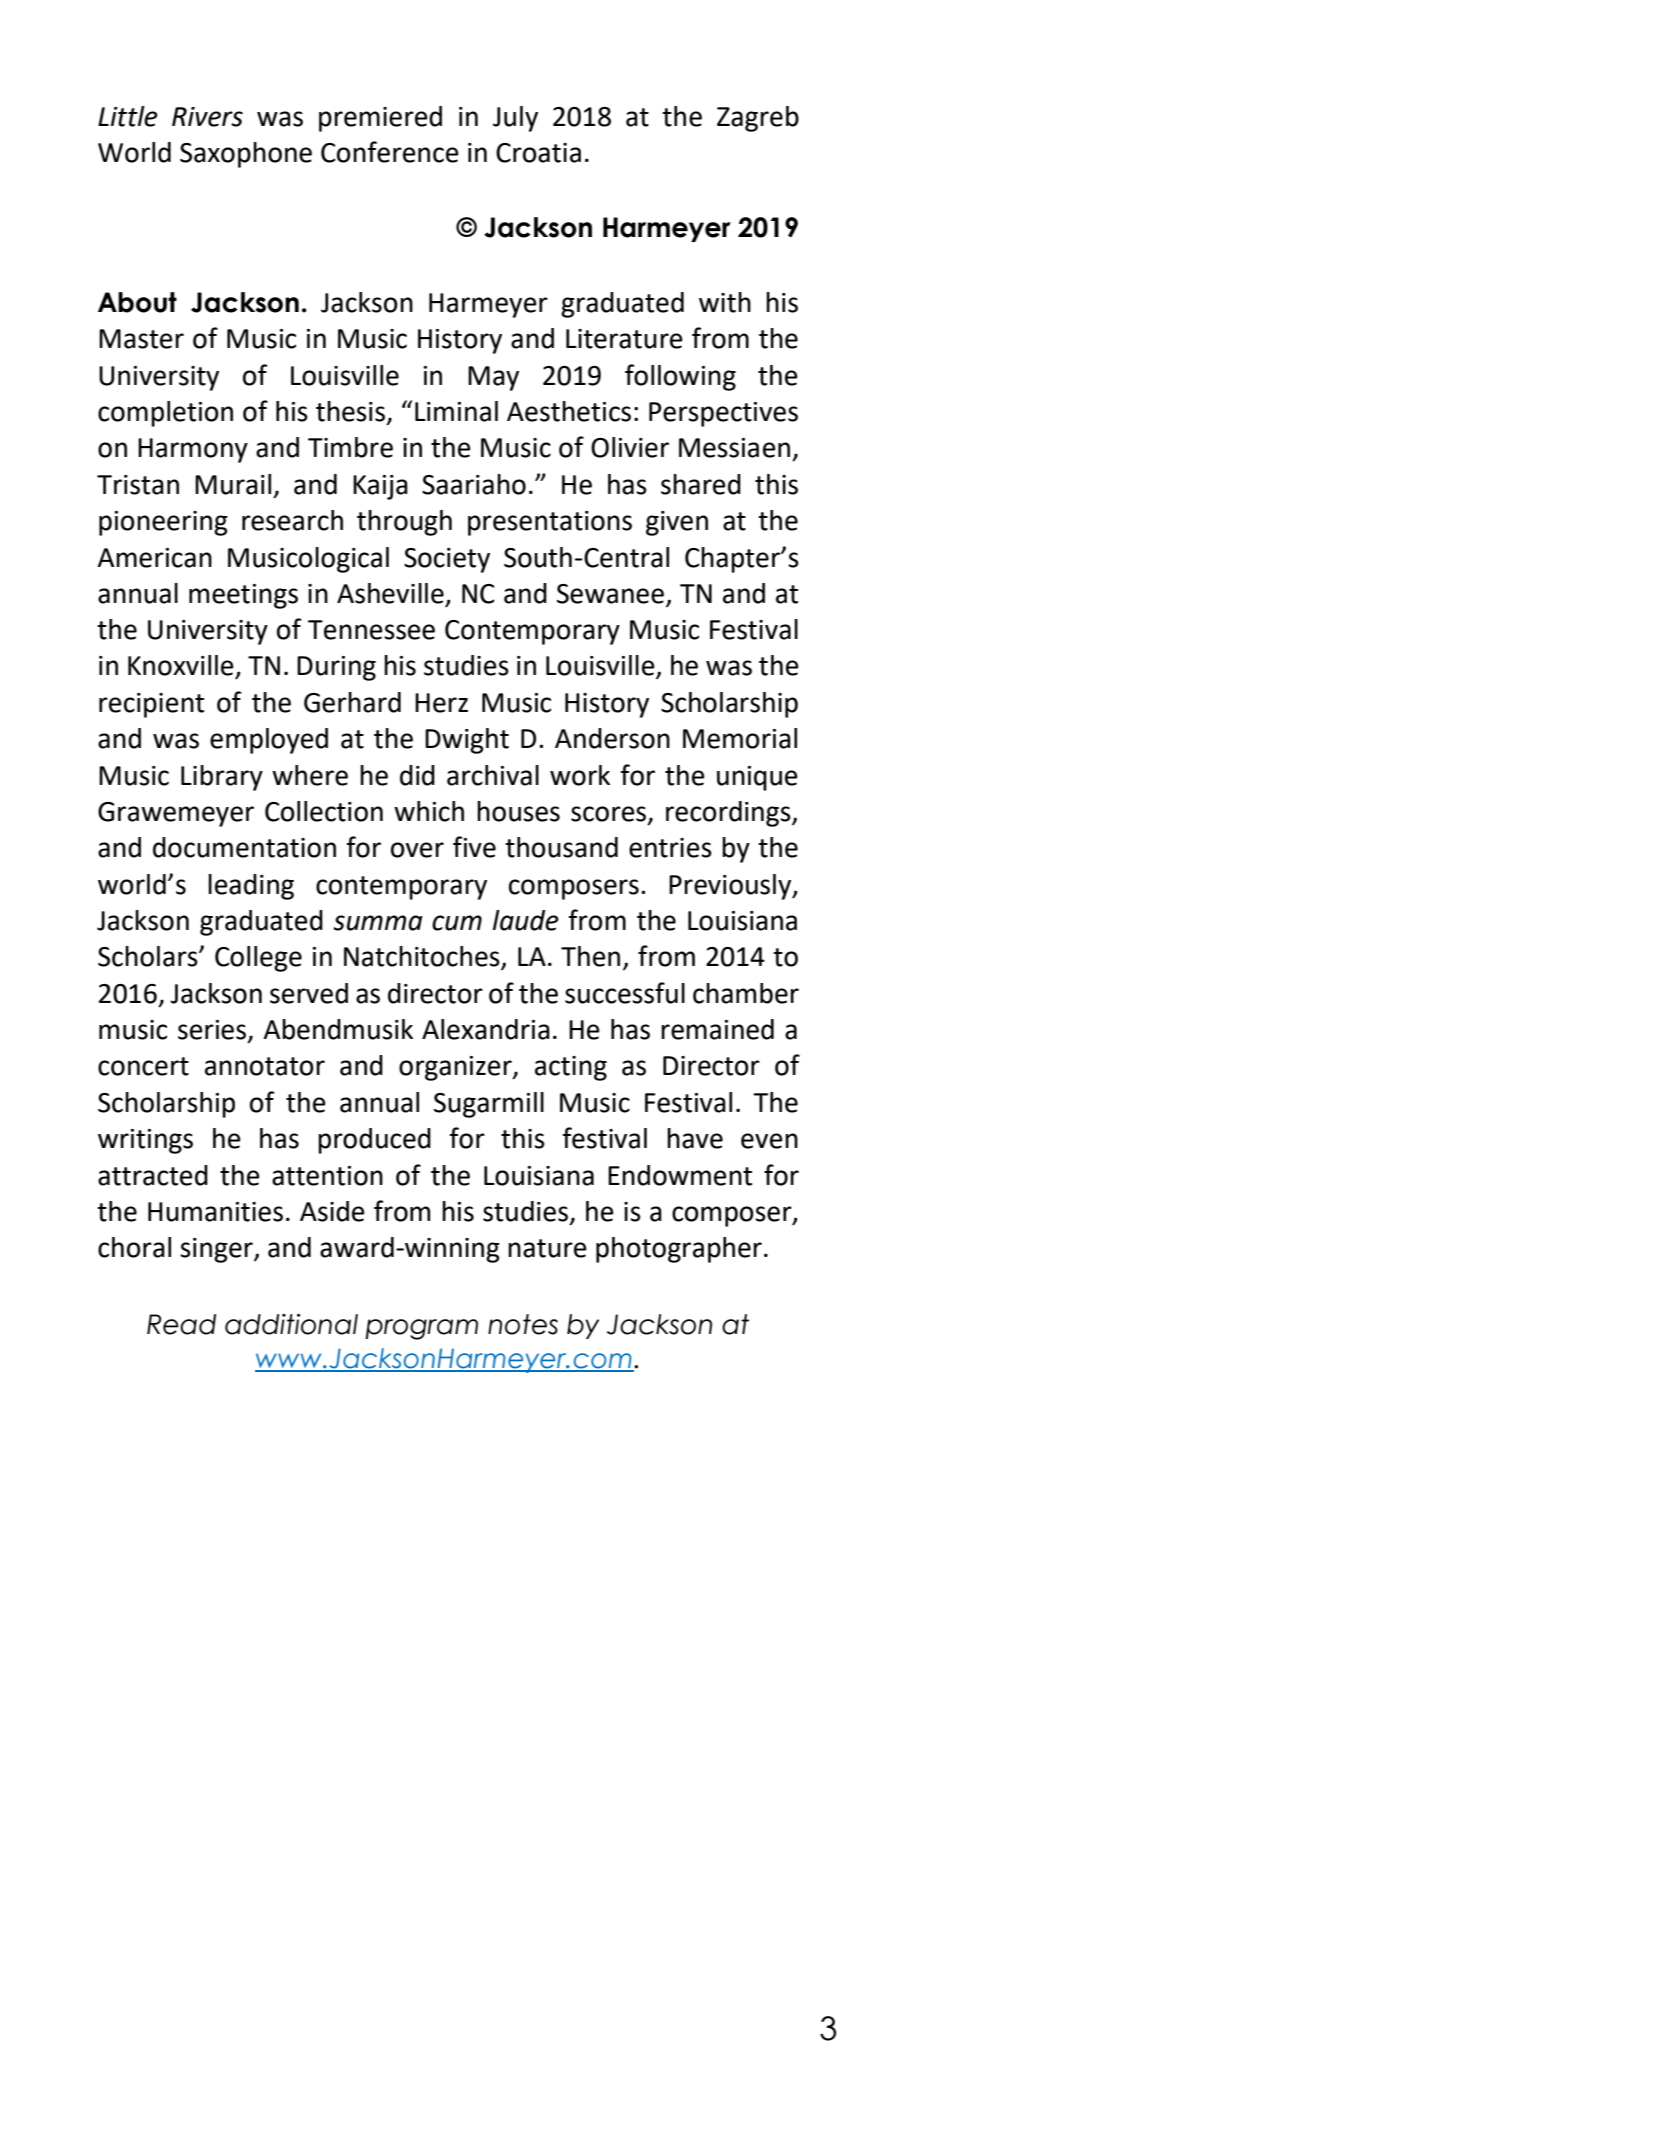  What do you see at coordinates (441, 703) in the document?
I see `Herz` at bounding box center [441, 703].
